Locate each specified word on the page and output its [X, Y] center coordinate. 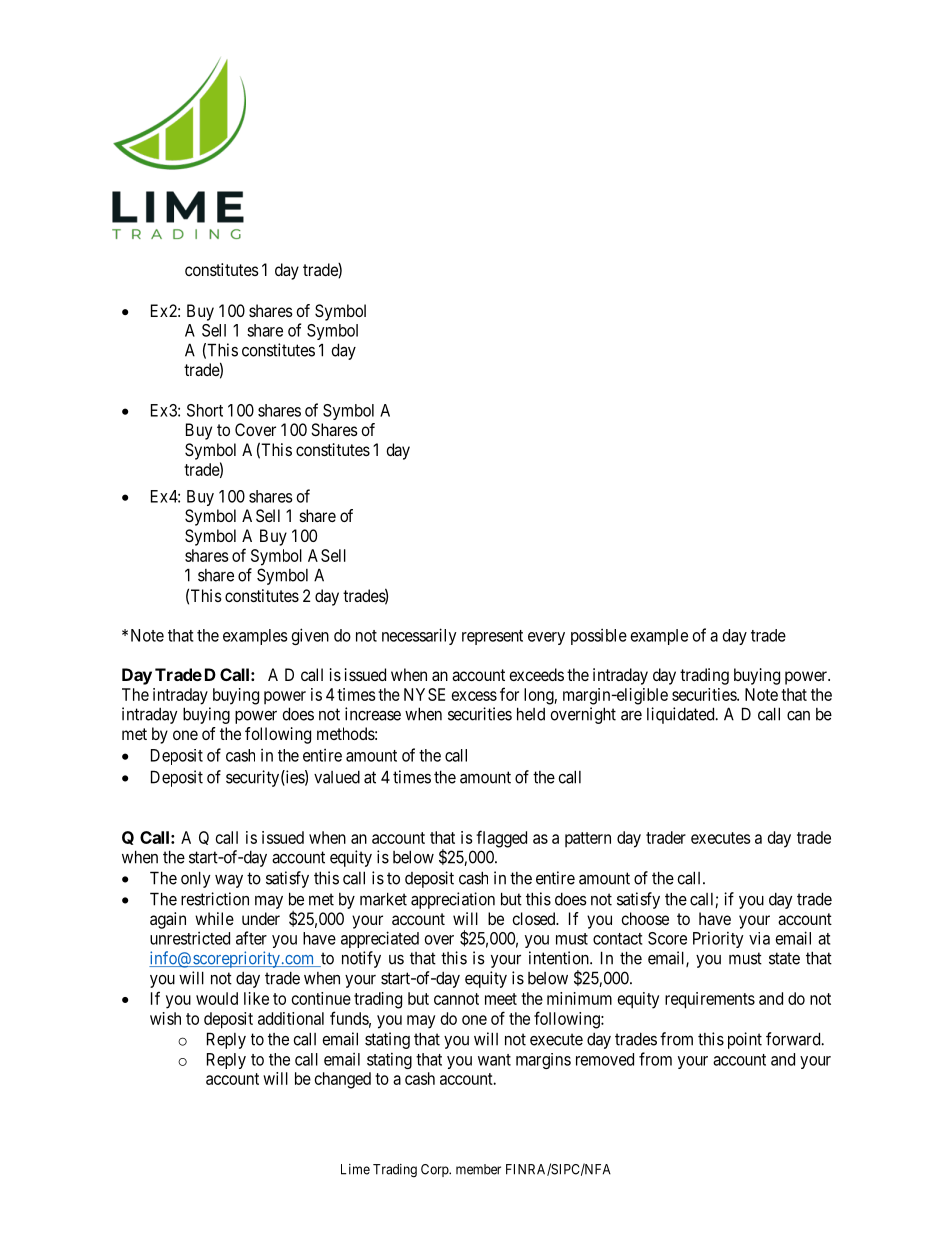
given [310, 636]
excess [474, 696]
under [261, 918]
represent [492, 637]
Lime [355, 1169]
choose [645, 918]
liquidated [682, 715]
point [745, 1040]
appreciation [453, 900]
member [478, 1169]
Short [205, 410]
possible [599, 637]
